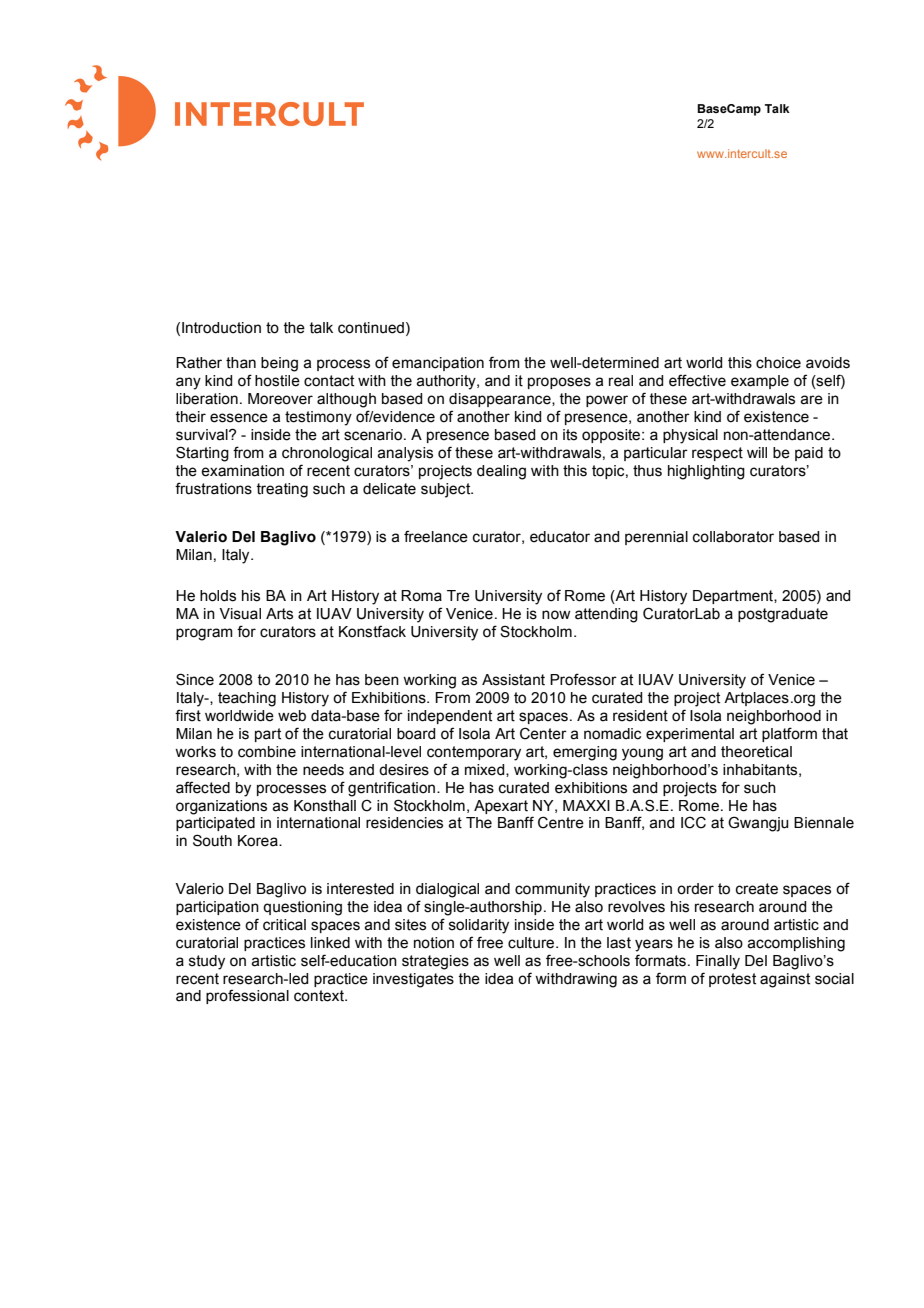 Image resolution: width=924 pixels, height=1308 pixels. I want to click on mixed, so click(486, 770).
